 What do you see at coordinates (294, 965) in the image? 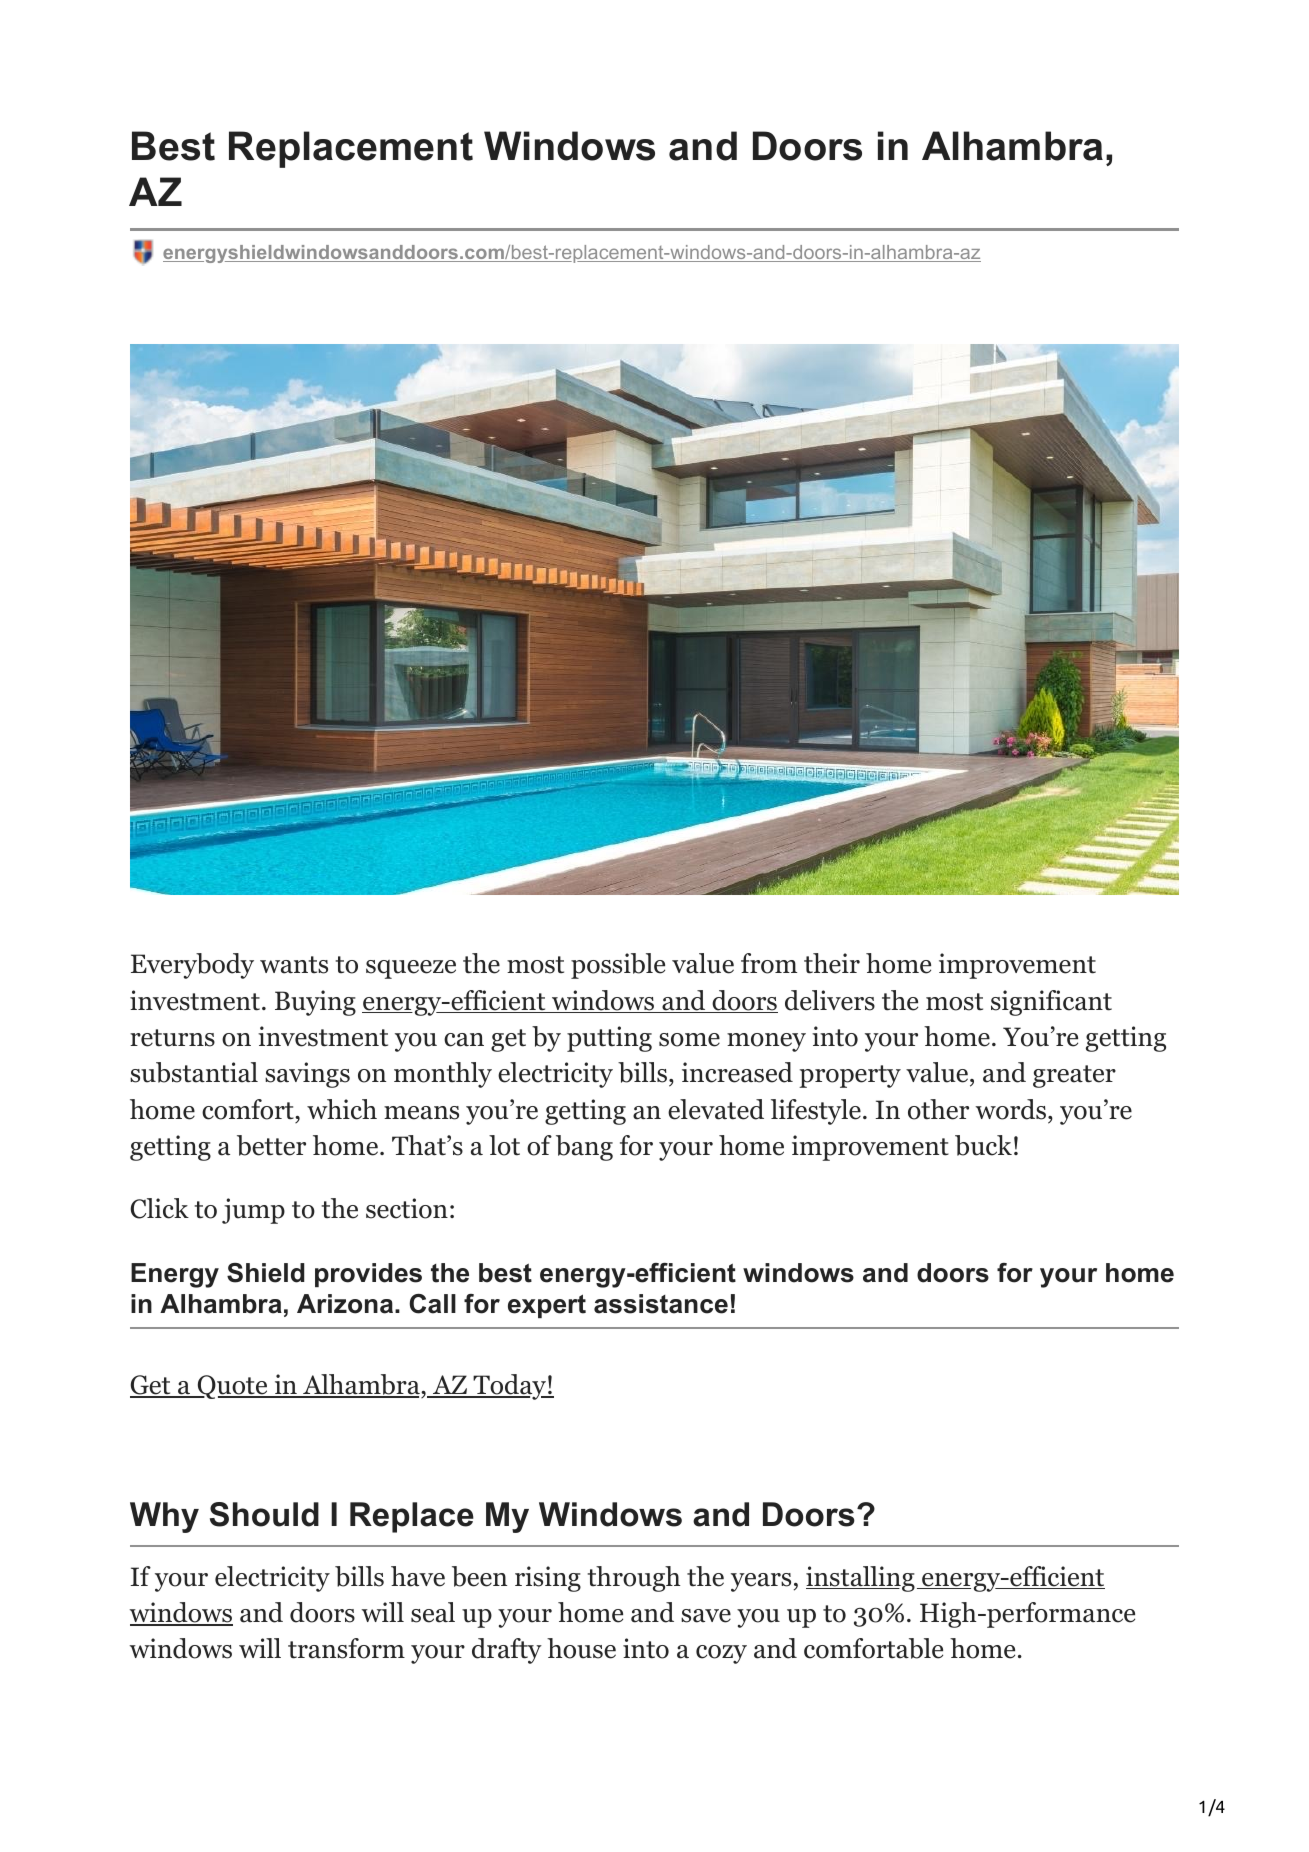
I see `wants` at bounding box center [294, 965].
